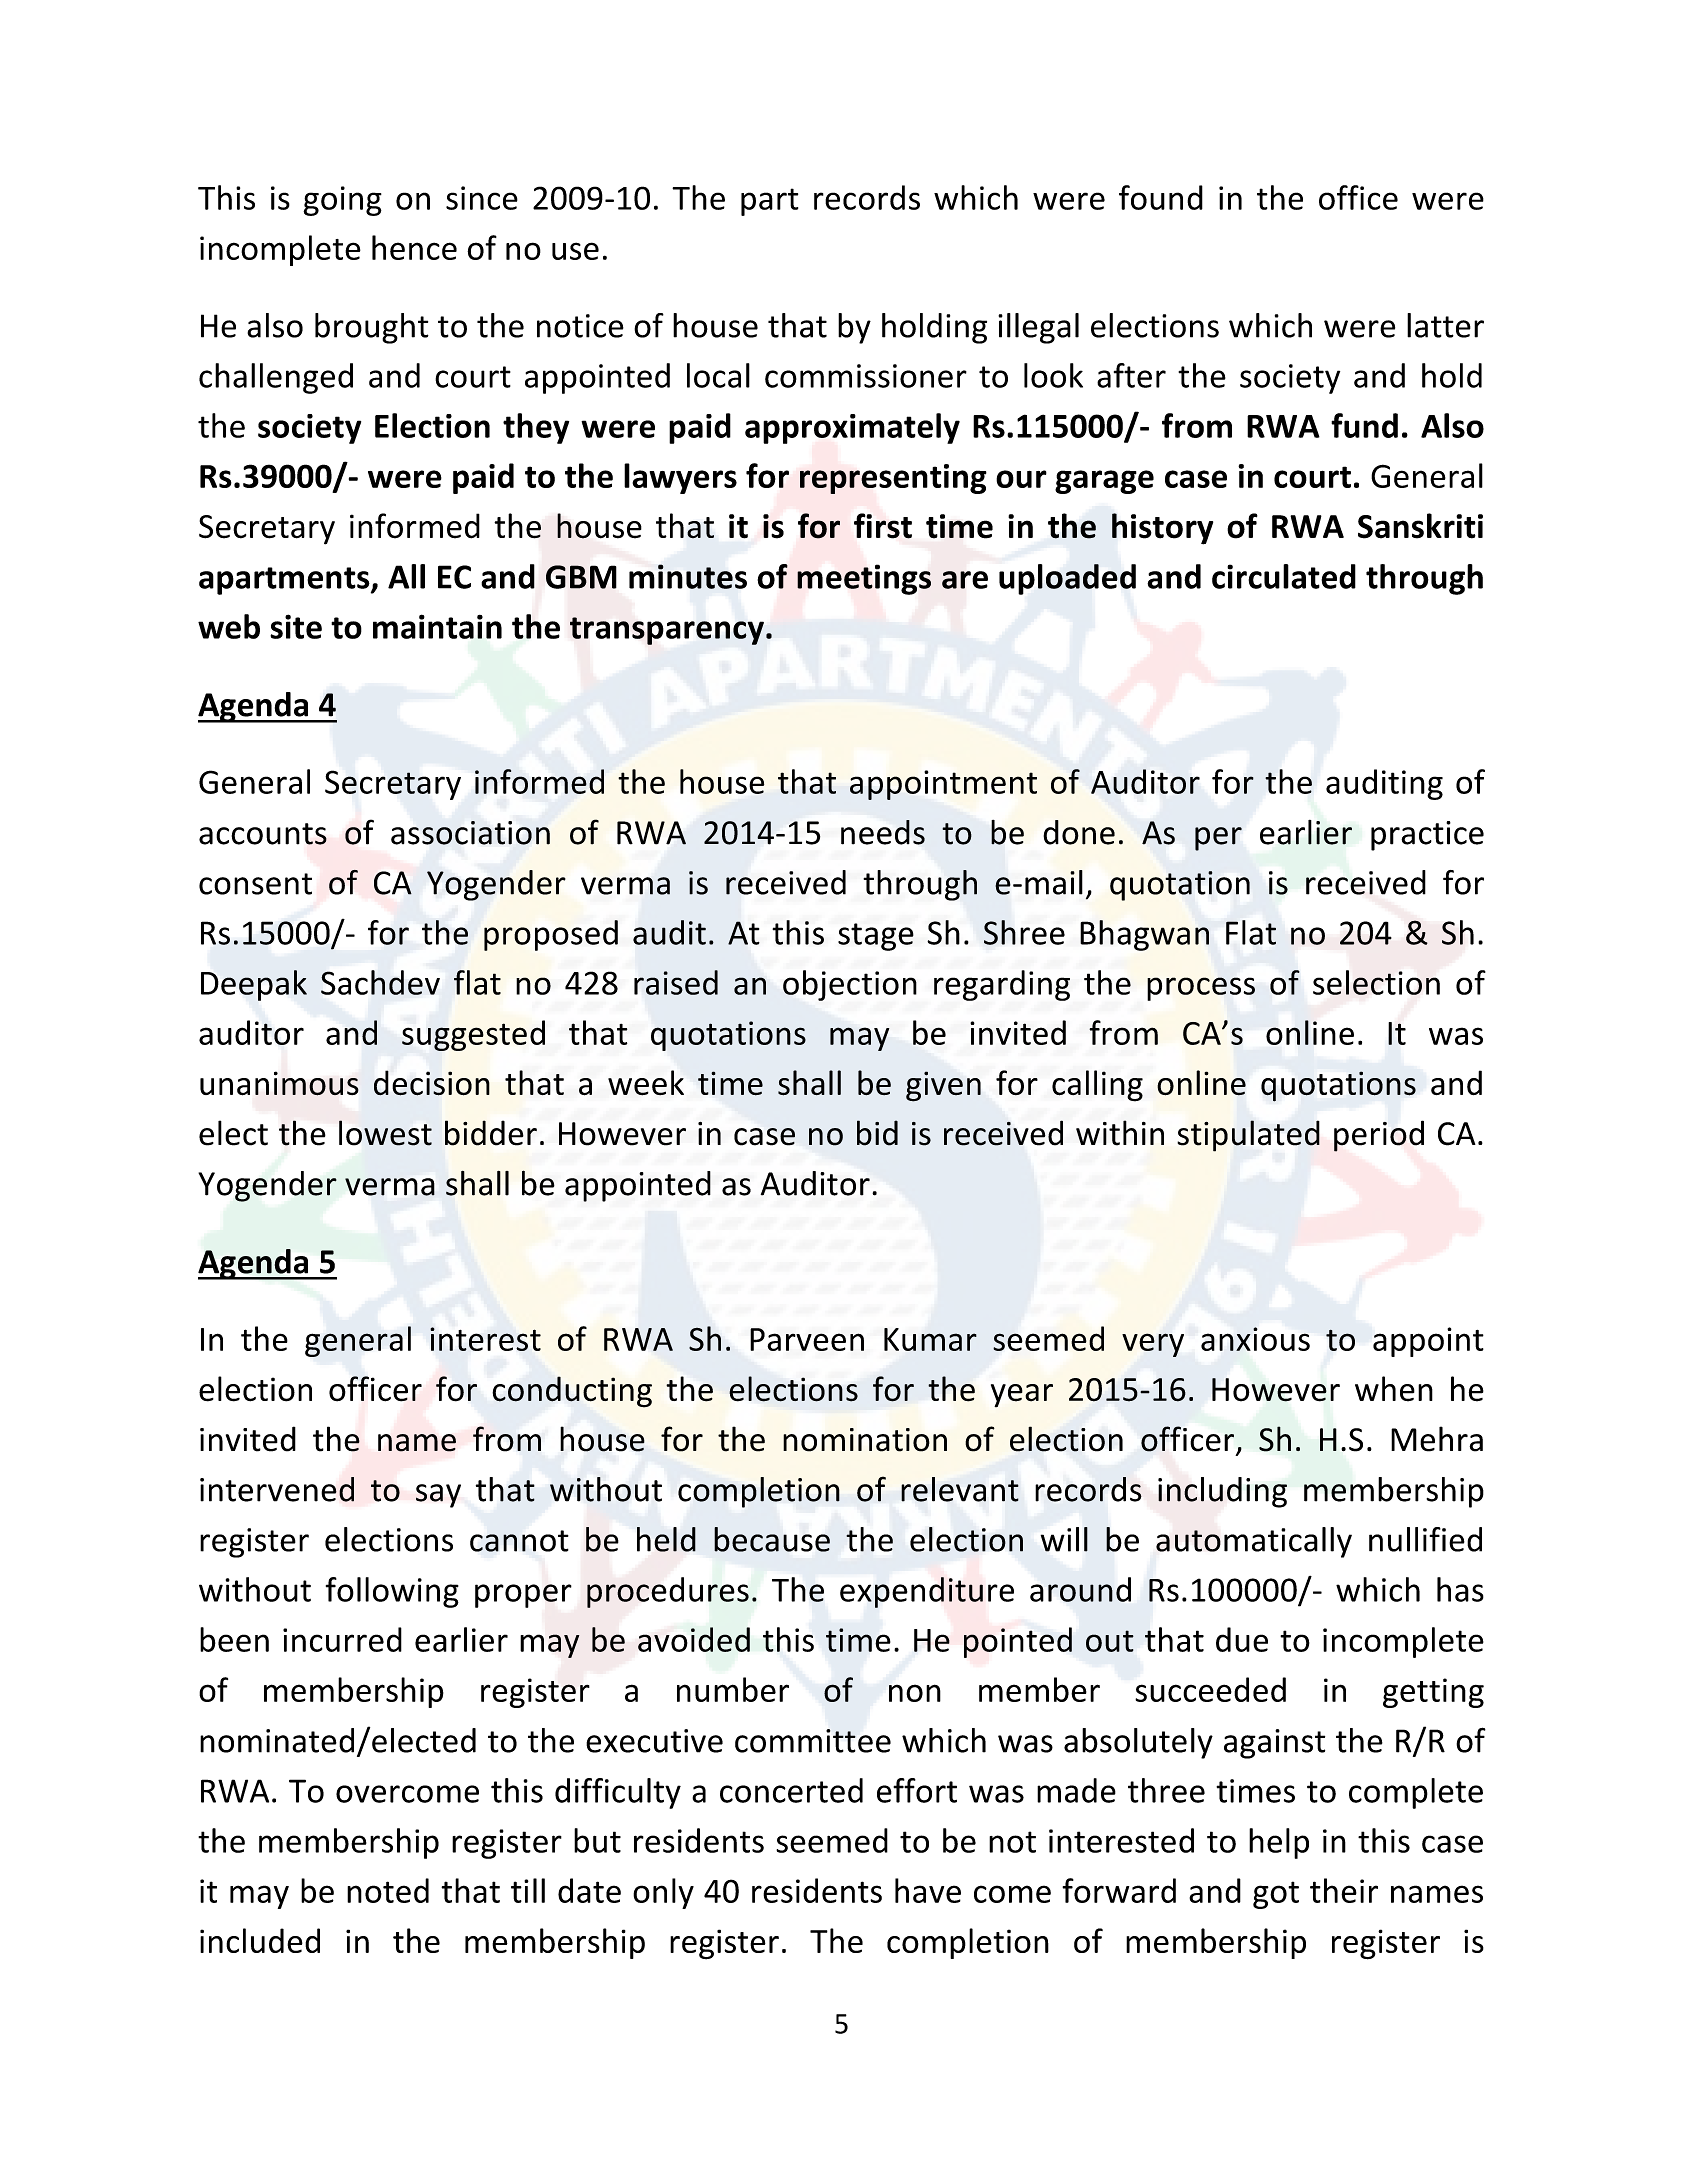 The height and width of the document is (2178, 1683). Describe the element at coordinates (865, 1440) in the document. I see `nomination` at that location.
